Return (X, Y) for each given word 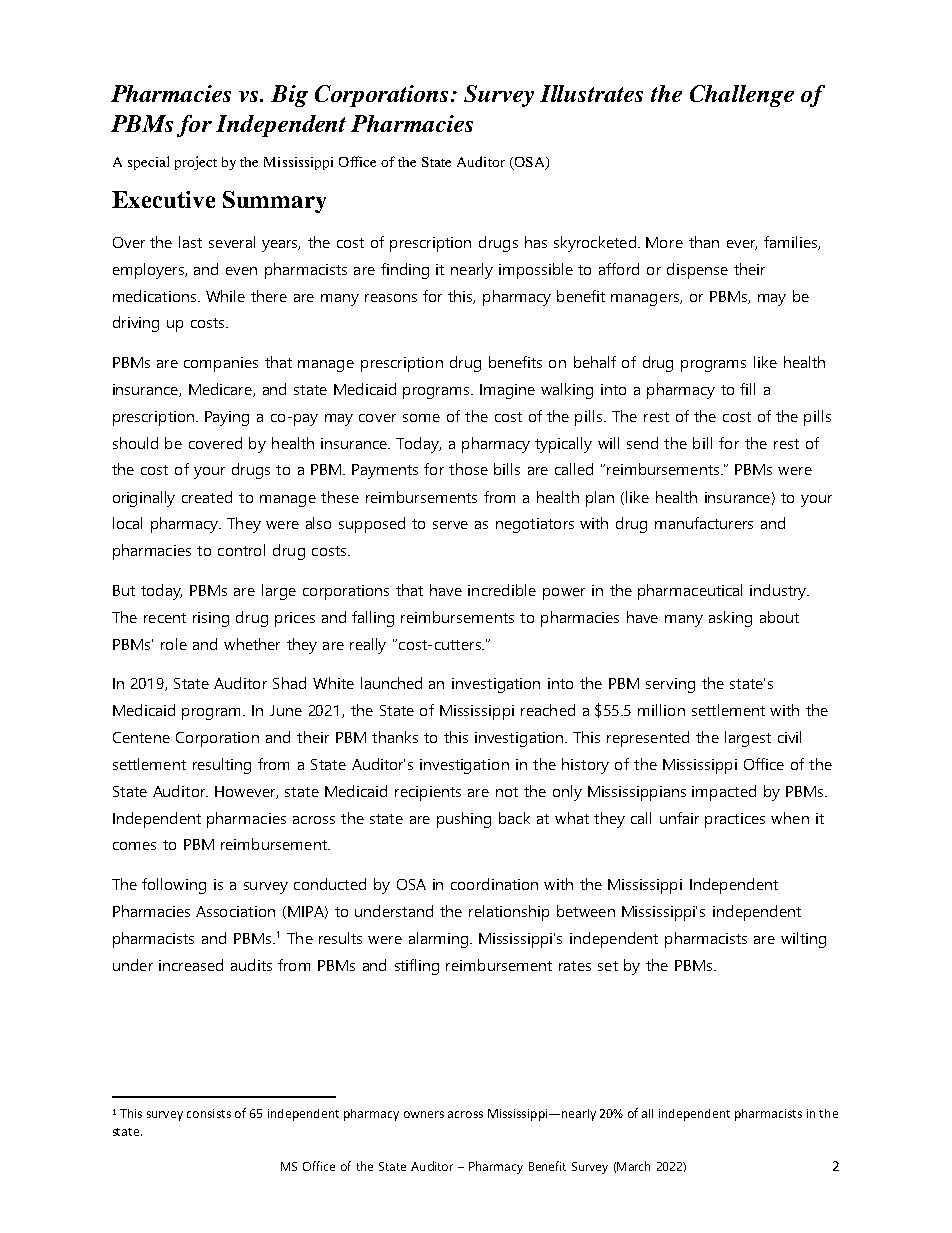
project (196, 163)
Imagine (507, 391)
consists (209, 1113)
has (536, 242)
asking (730, 619)
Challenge (742, 96)
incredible (502, 590)
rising (211, 619)
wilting (803, 940)
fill (747, 389)
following (174, 886)
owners (424, 1114)
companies (221, 364)
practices (735, 820)
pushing (464, 820)
